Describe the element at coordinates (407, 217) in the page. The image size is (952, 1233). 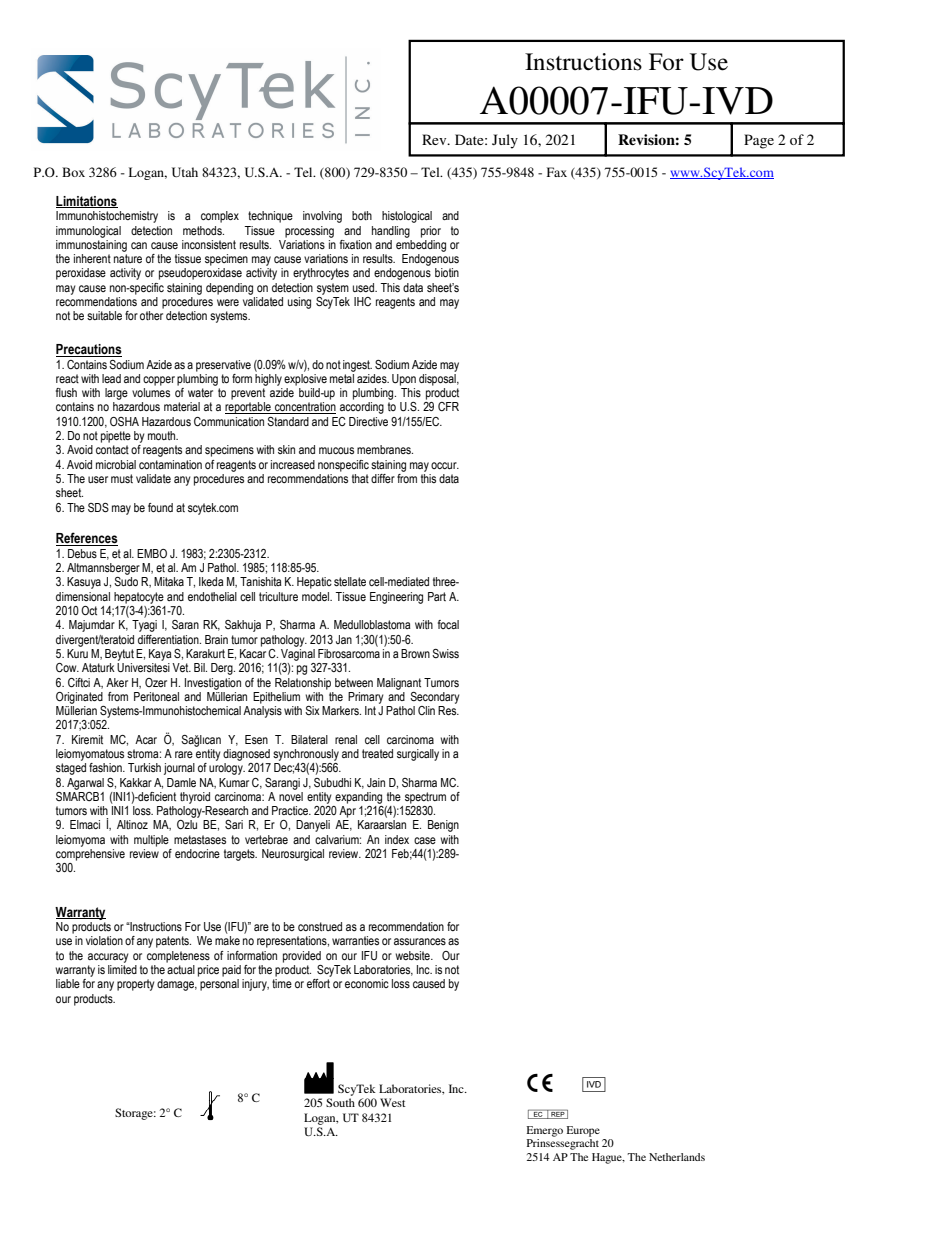
I see `histological` at that location.
